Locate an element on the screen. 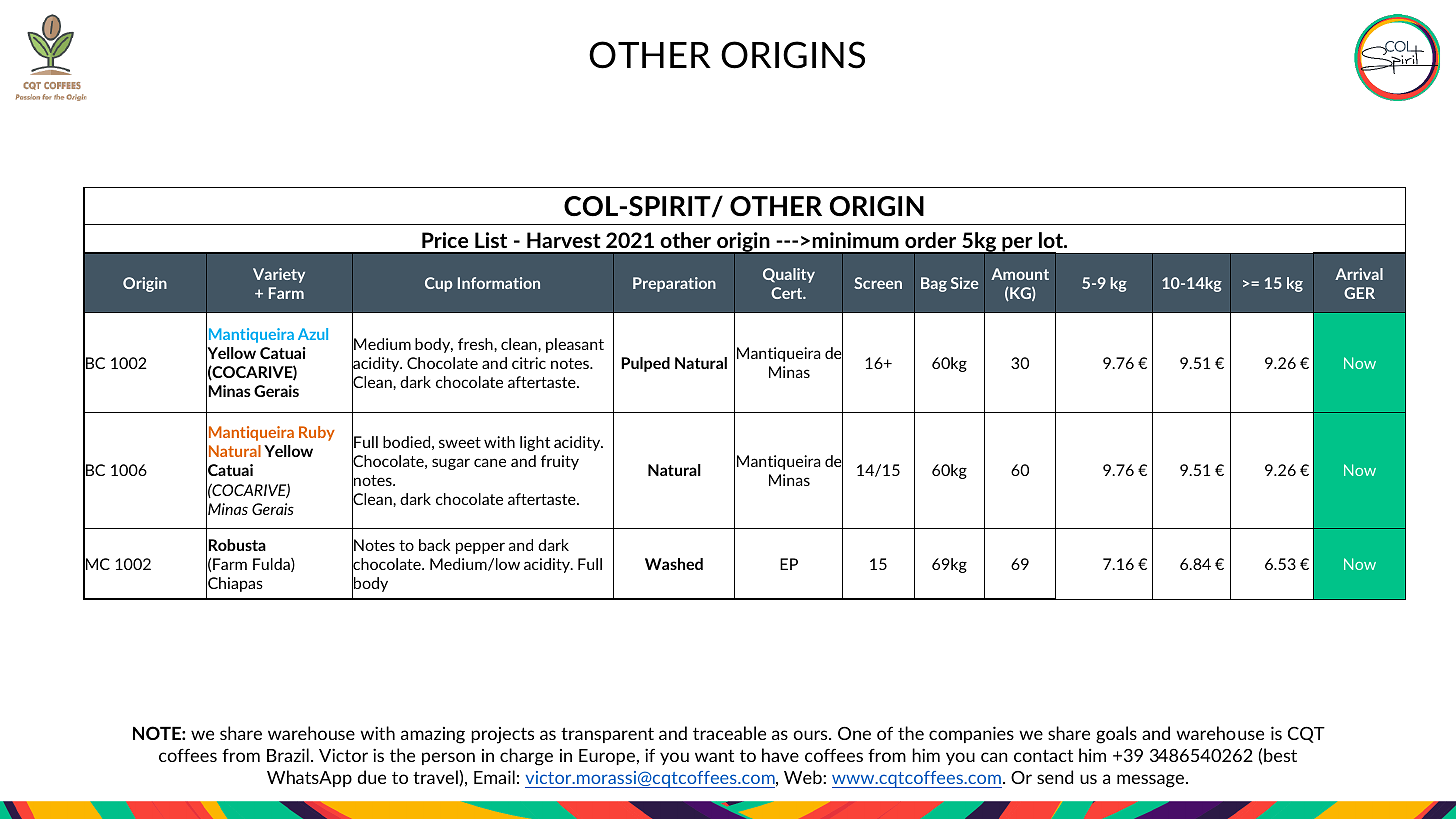 This screenshot has width=1456, height=819. back is located at coordinates (435, 545).
